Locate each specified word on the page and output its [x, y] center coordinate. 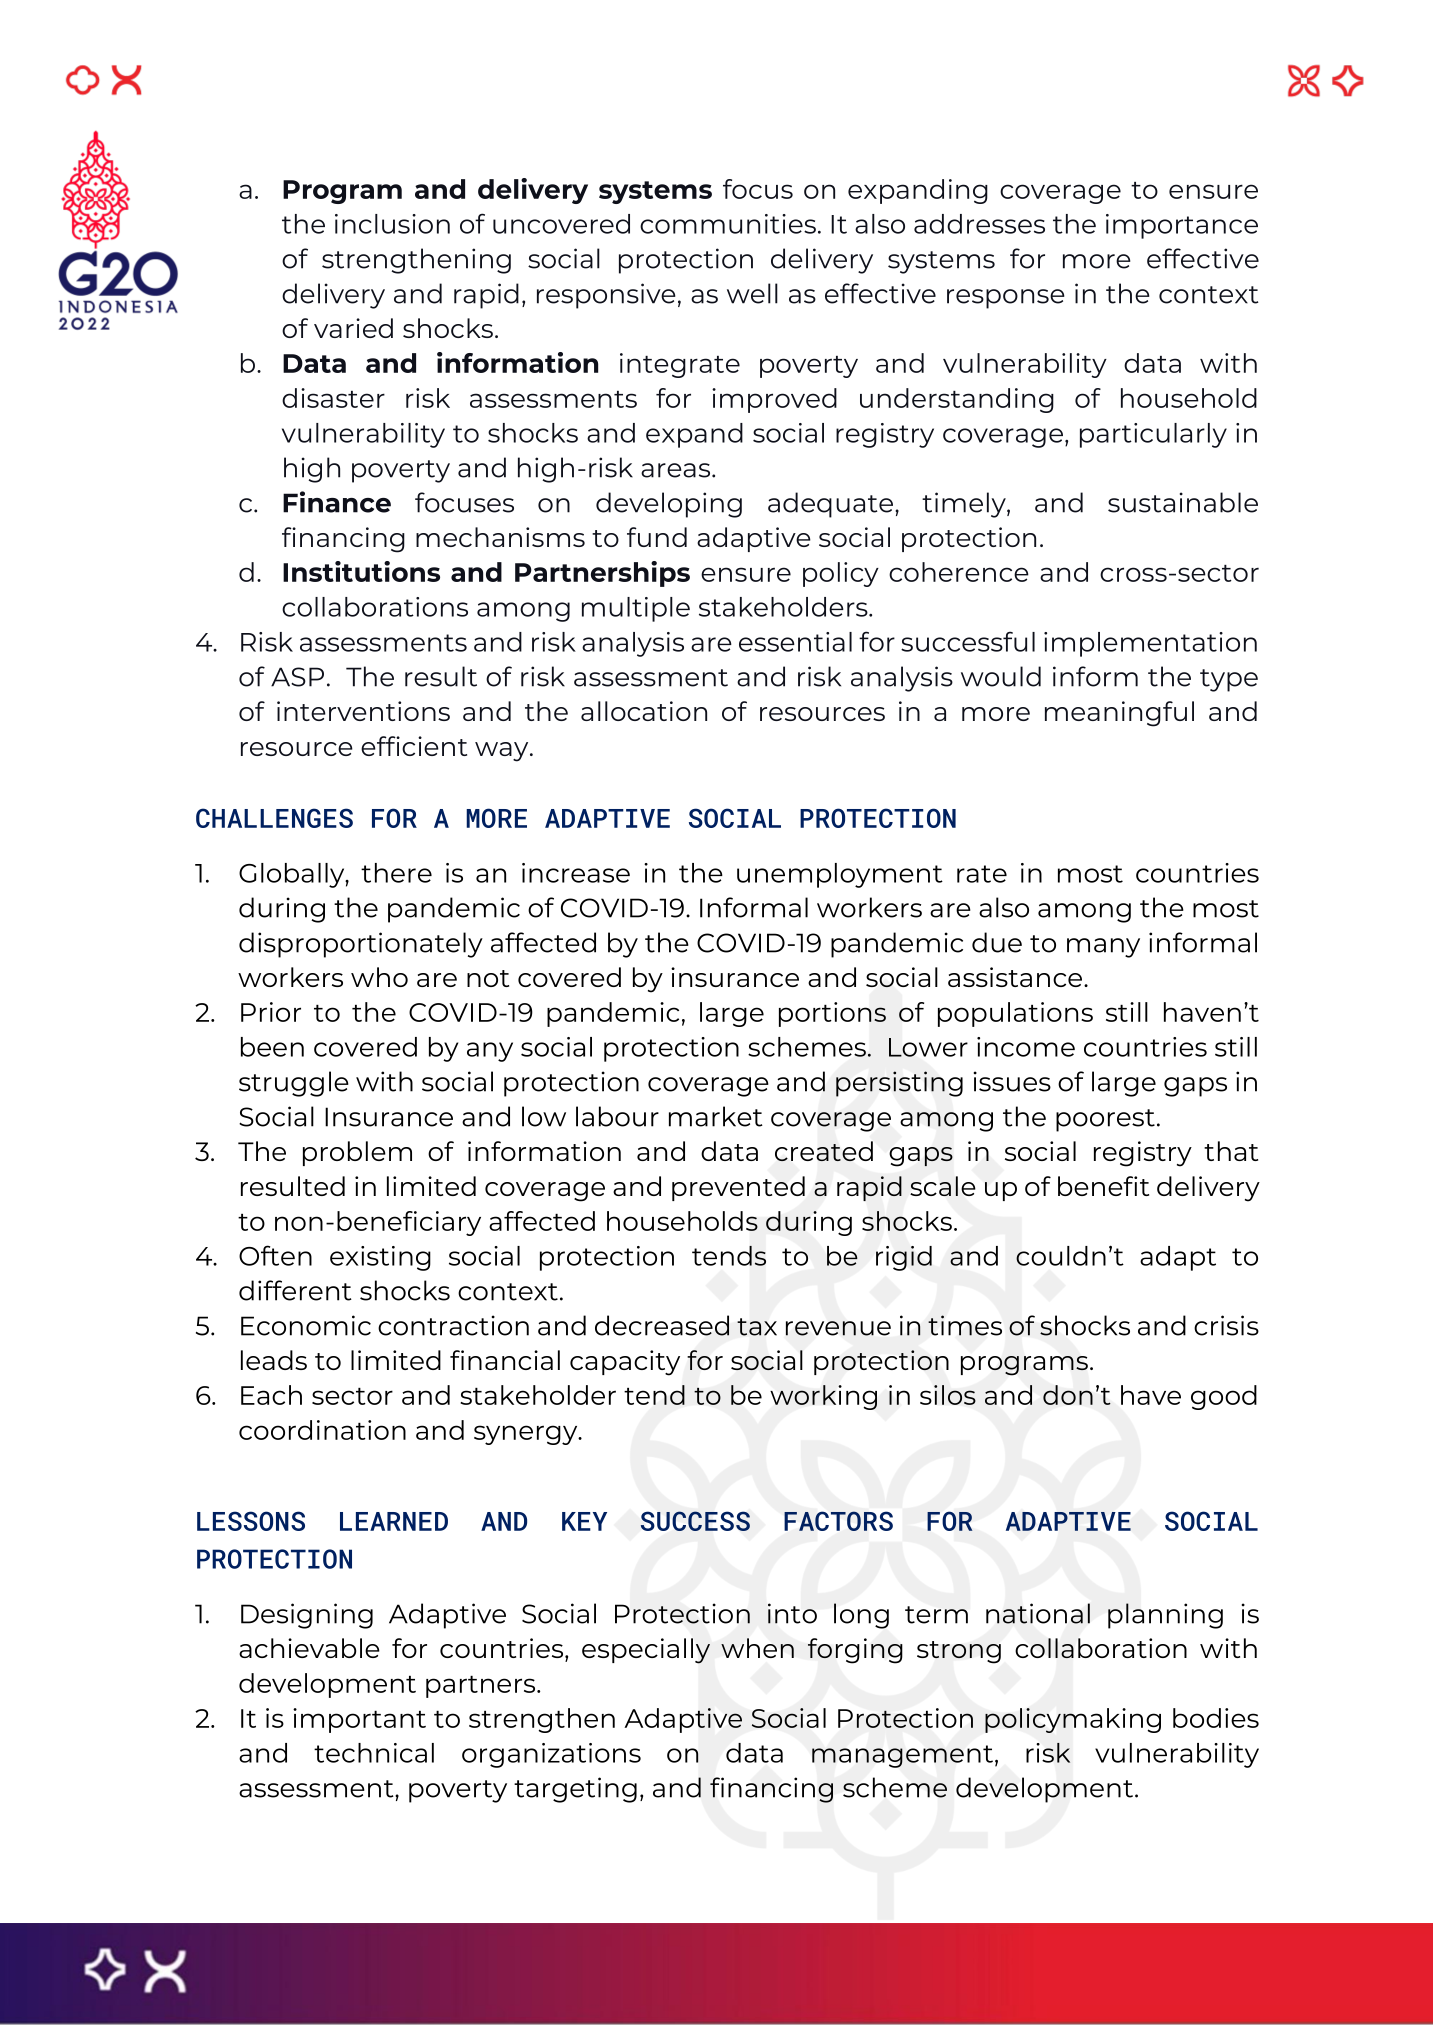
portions [832, 1014]
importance [1182, 226]
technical [374, 1753]
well [752, 293]
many [1103, 948]
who [379, 977]
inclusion [392, 224]
